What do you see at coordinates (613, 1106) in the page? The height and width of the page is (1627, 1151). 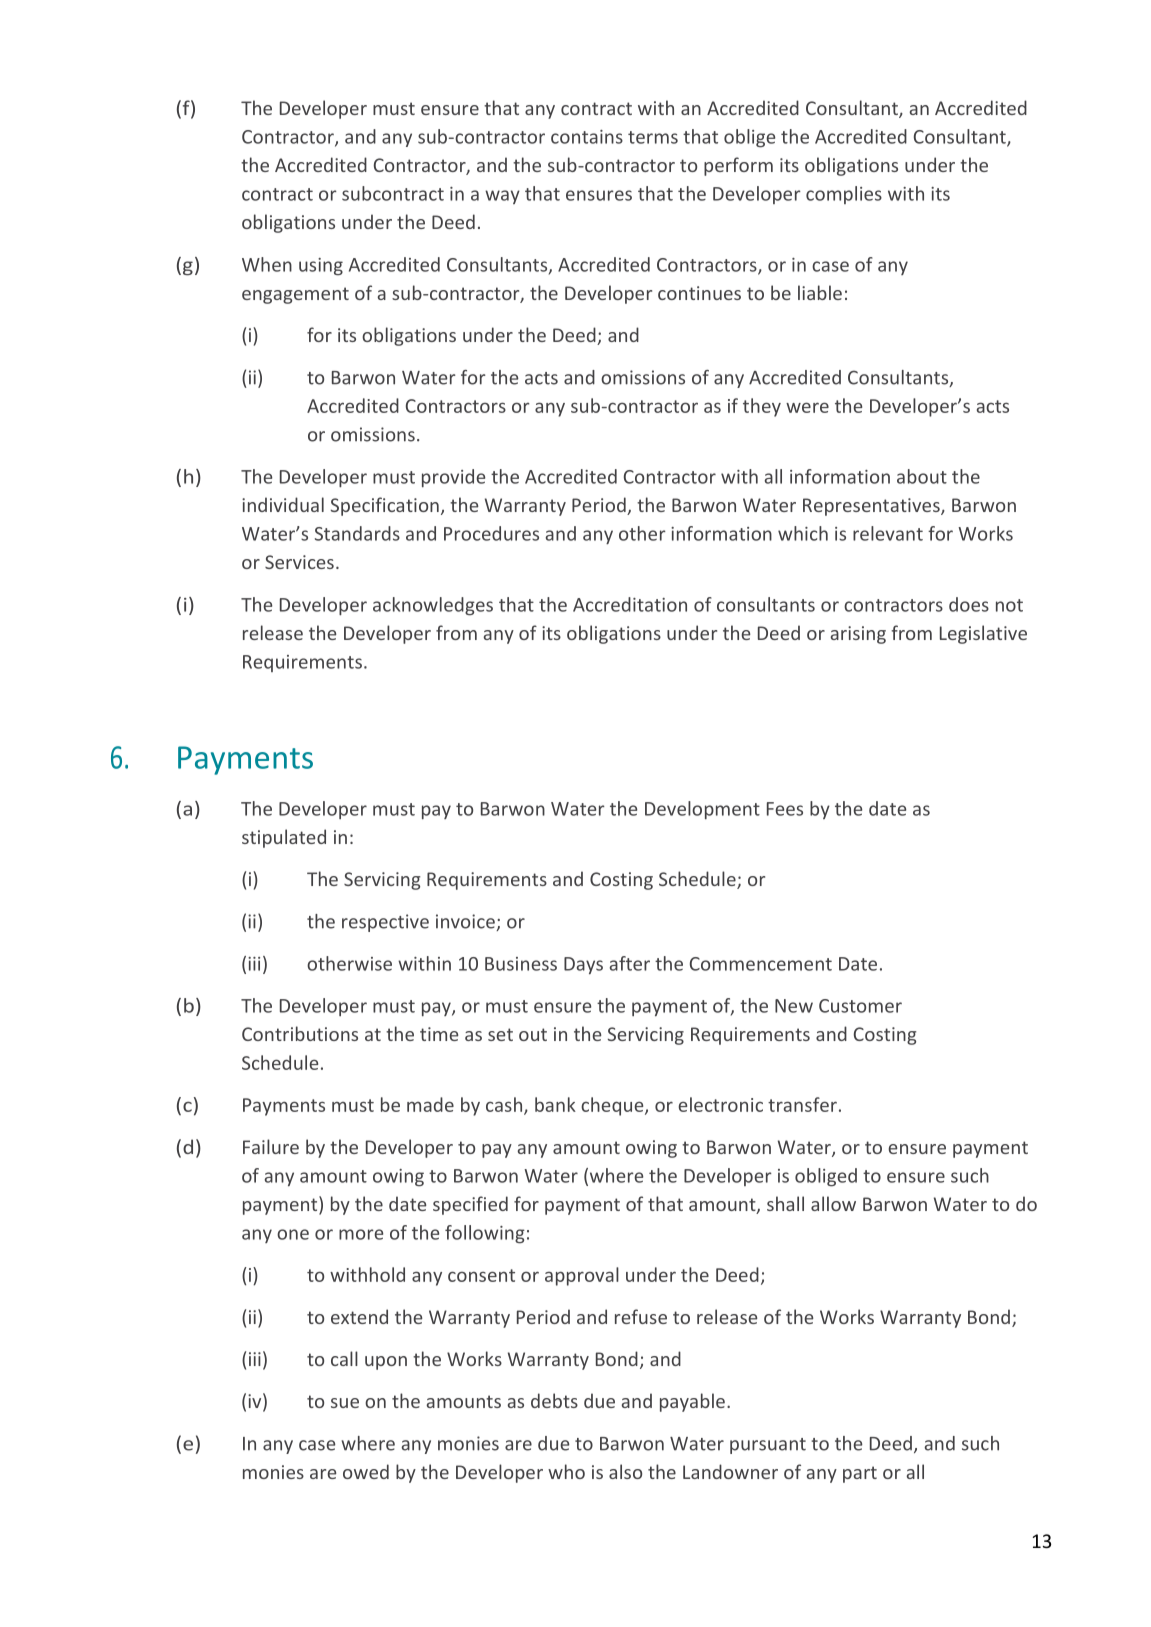 I see `cheque` at bounding box center [613, 1106].
